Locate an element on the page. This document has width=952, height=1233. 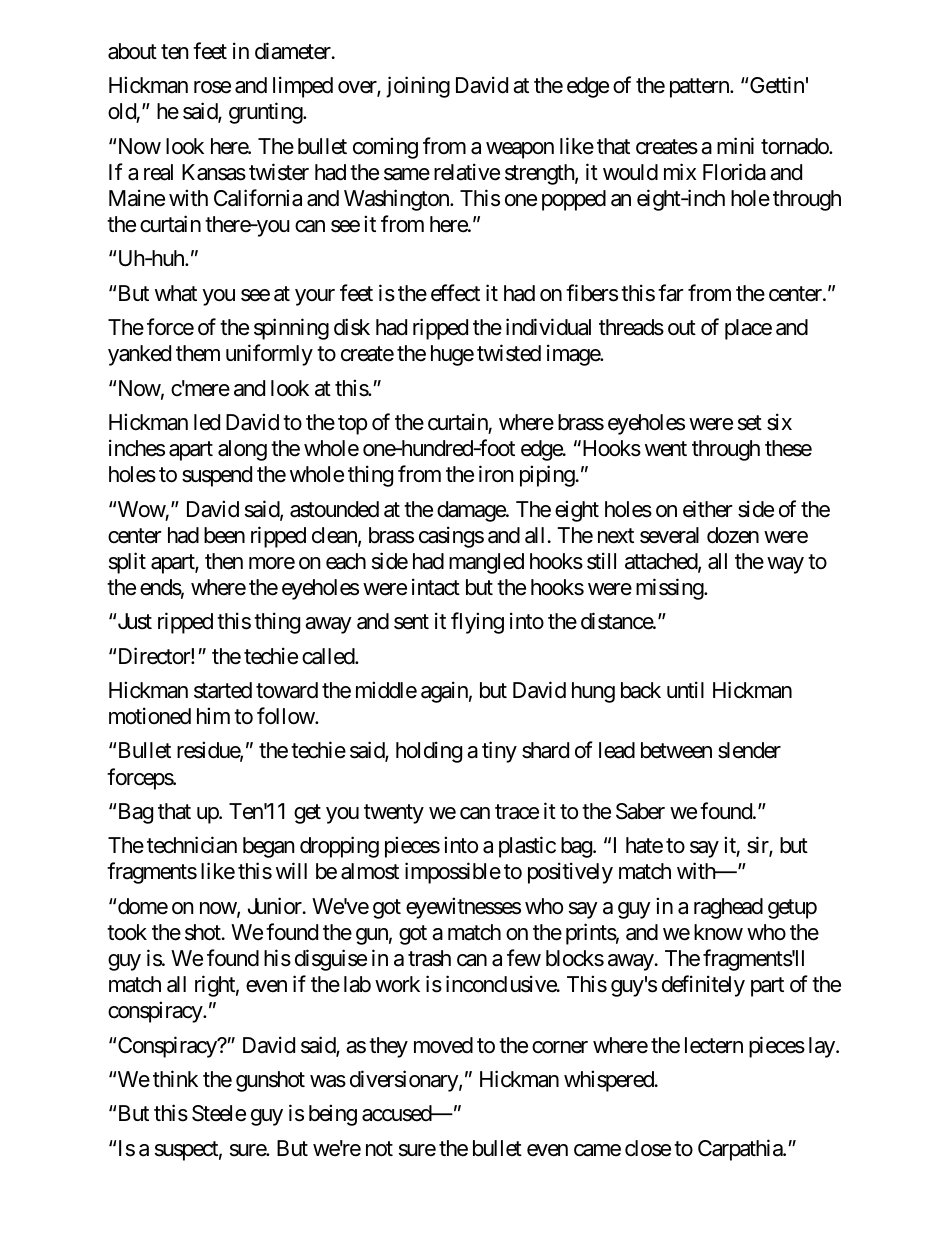
accused is located at coordinates (397, 1113).
